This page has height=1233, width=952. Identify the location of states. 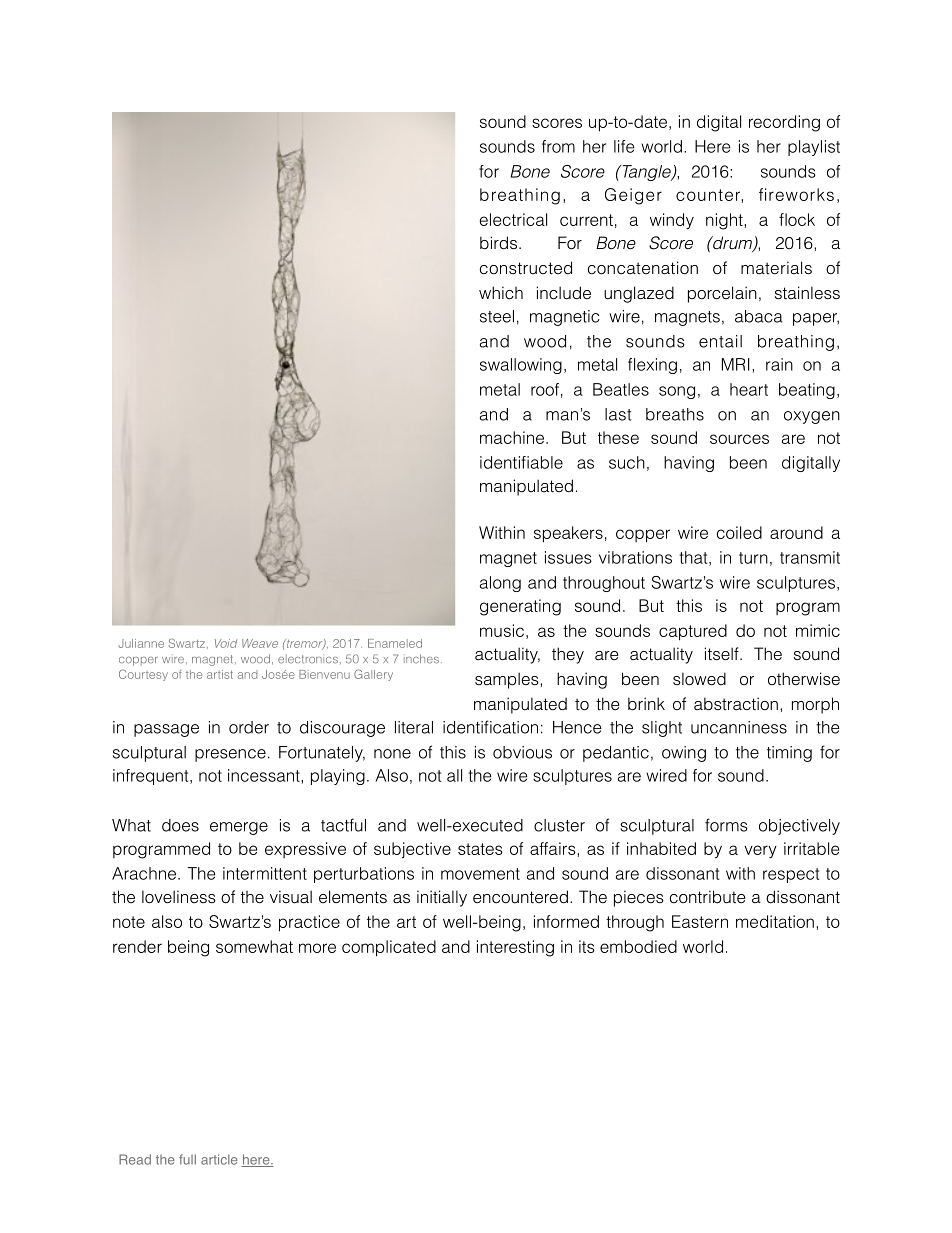
(480, 849).
